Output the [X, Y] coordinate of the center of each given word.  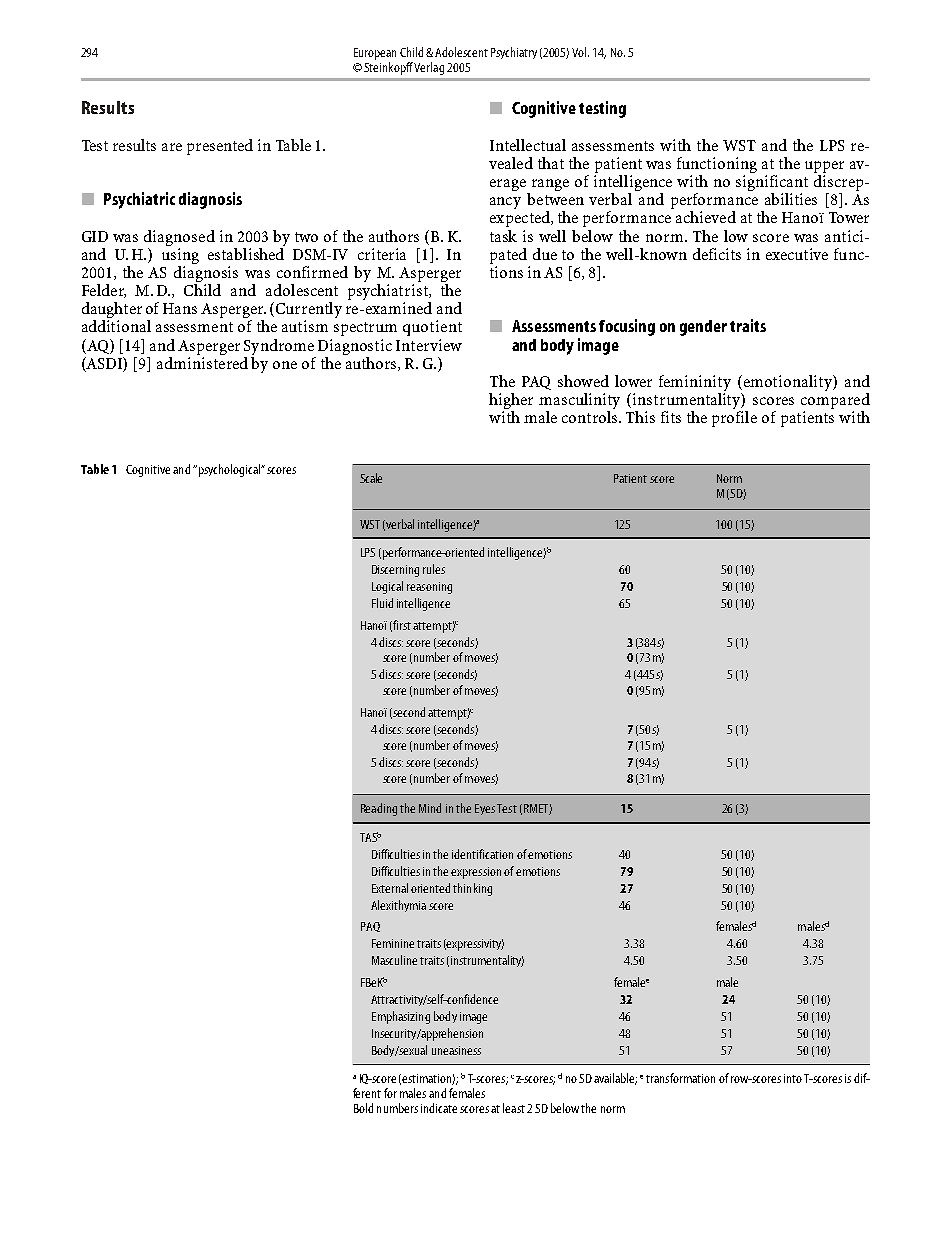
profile [734, 419]
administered [202, 361]
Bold [363, 1108]
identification [482, 854]
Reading [379, 809]
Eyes [485, 809]
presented [220, 147]
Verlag [429, 68]
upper [824, 167]
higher [511, 402]
